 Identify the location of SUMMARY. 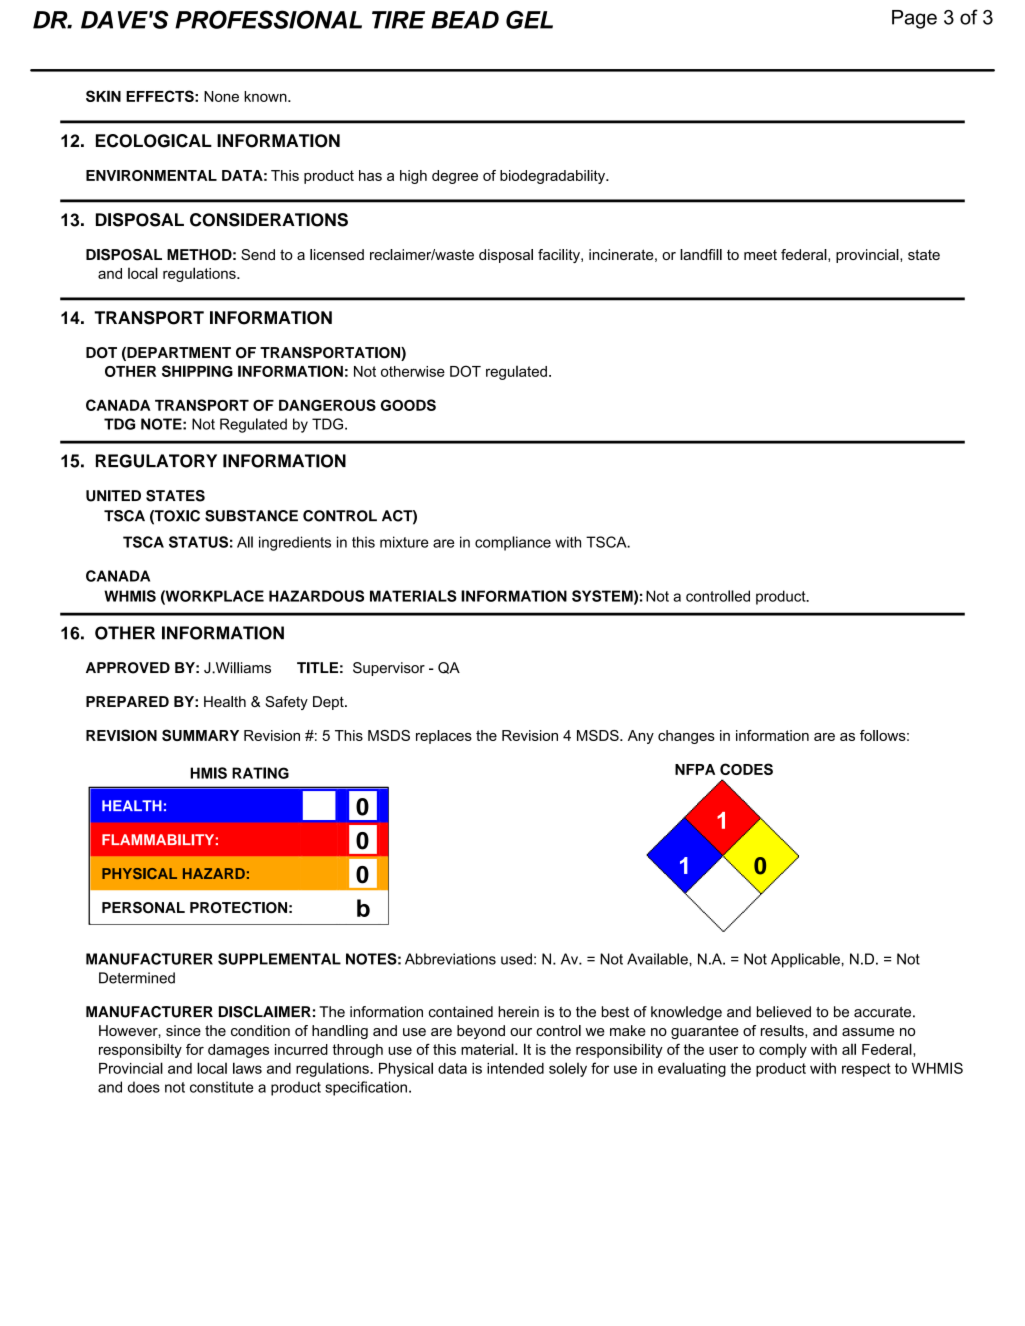
(200, 735).
